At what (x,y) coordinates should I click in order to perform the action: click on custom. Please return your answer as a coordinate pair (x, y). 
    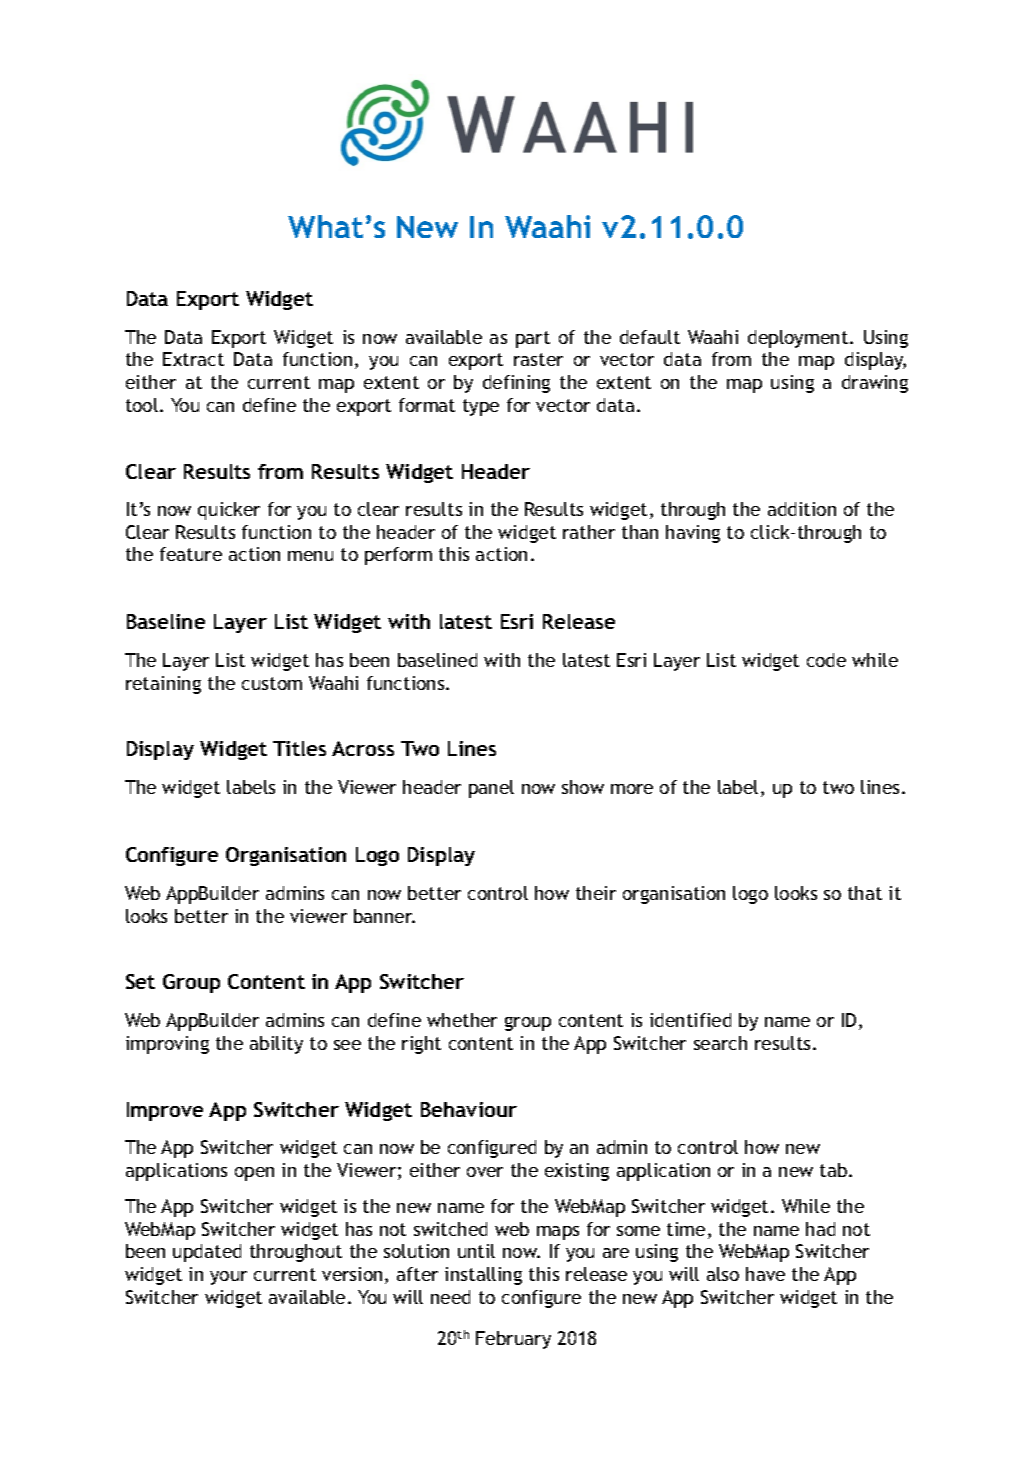
    Looking at the image, I should click on (272, 683).
